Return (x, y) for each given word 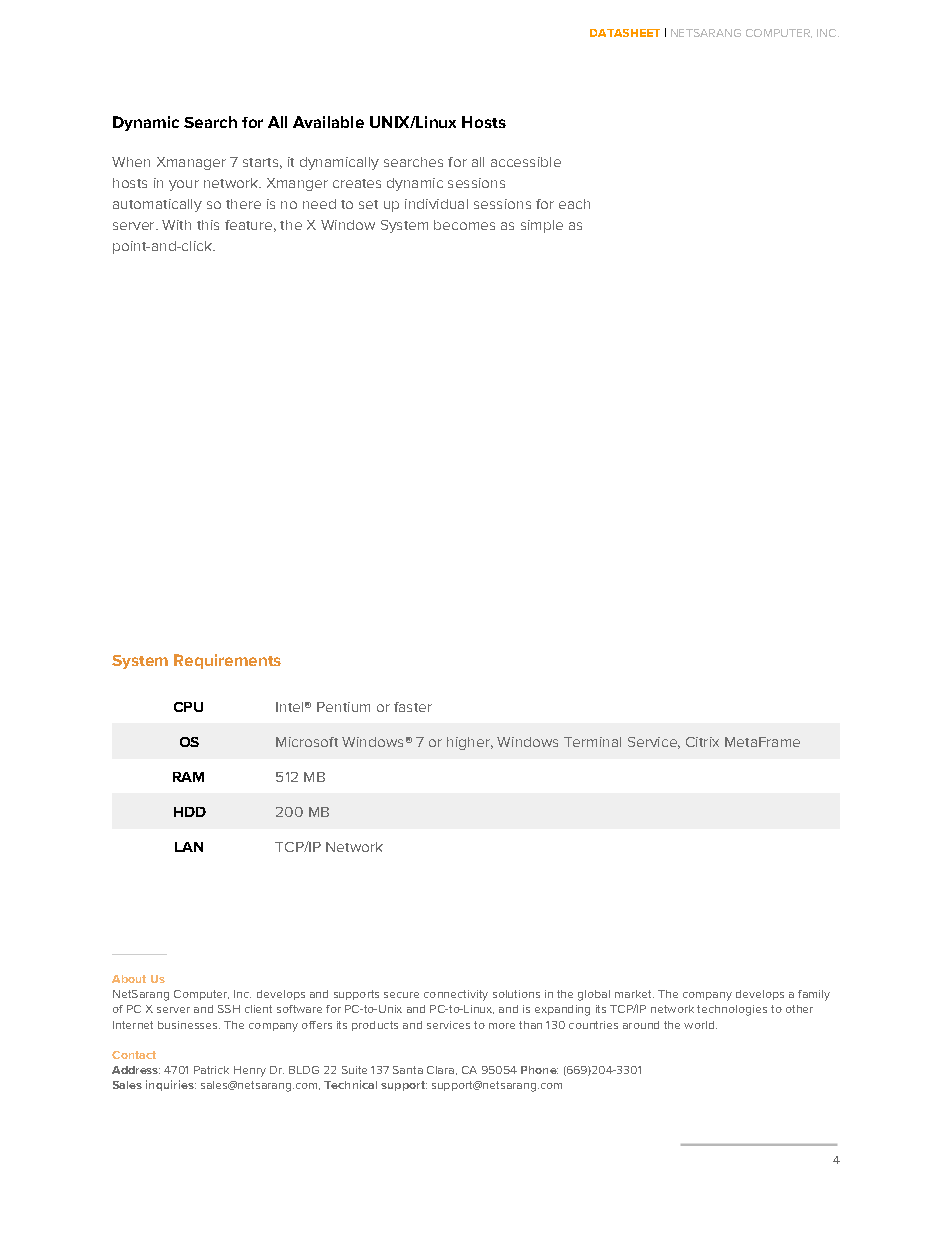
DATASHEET (625, 33)
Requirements (227, 661)
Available (328, 122)
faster (413, 707)
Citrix (702, 742)
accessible (526, 162)
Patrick (211, 1070)
